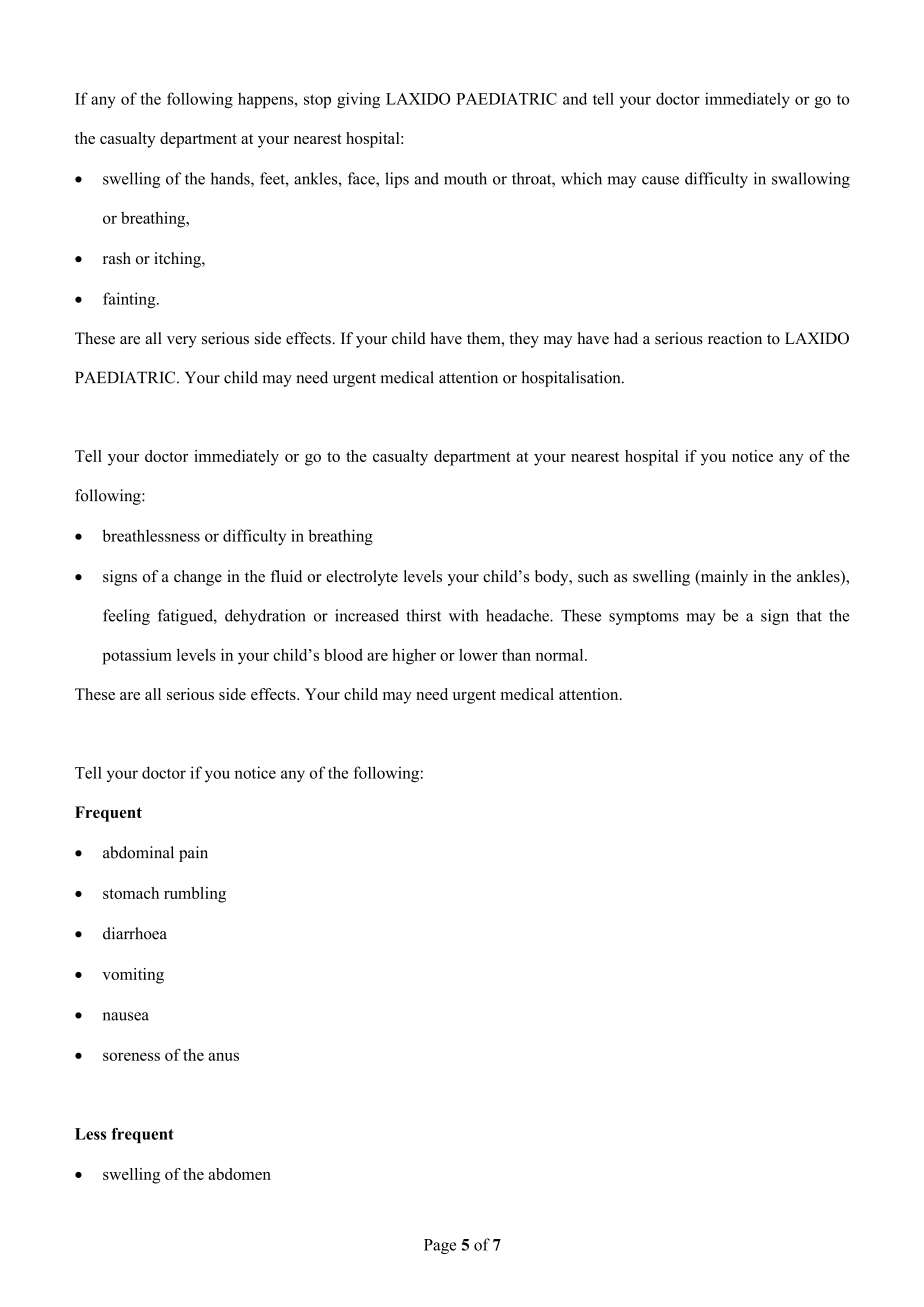 Image resolution: width=924 pixels, height=1307 pixels. Describe the element at coordinates (465, 178) in the screenshot. I see `mouth` at that location.
